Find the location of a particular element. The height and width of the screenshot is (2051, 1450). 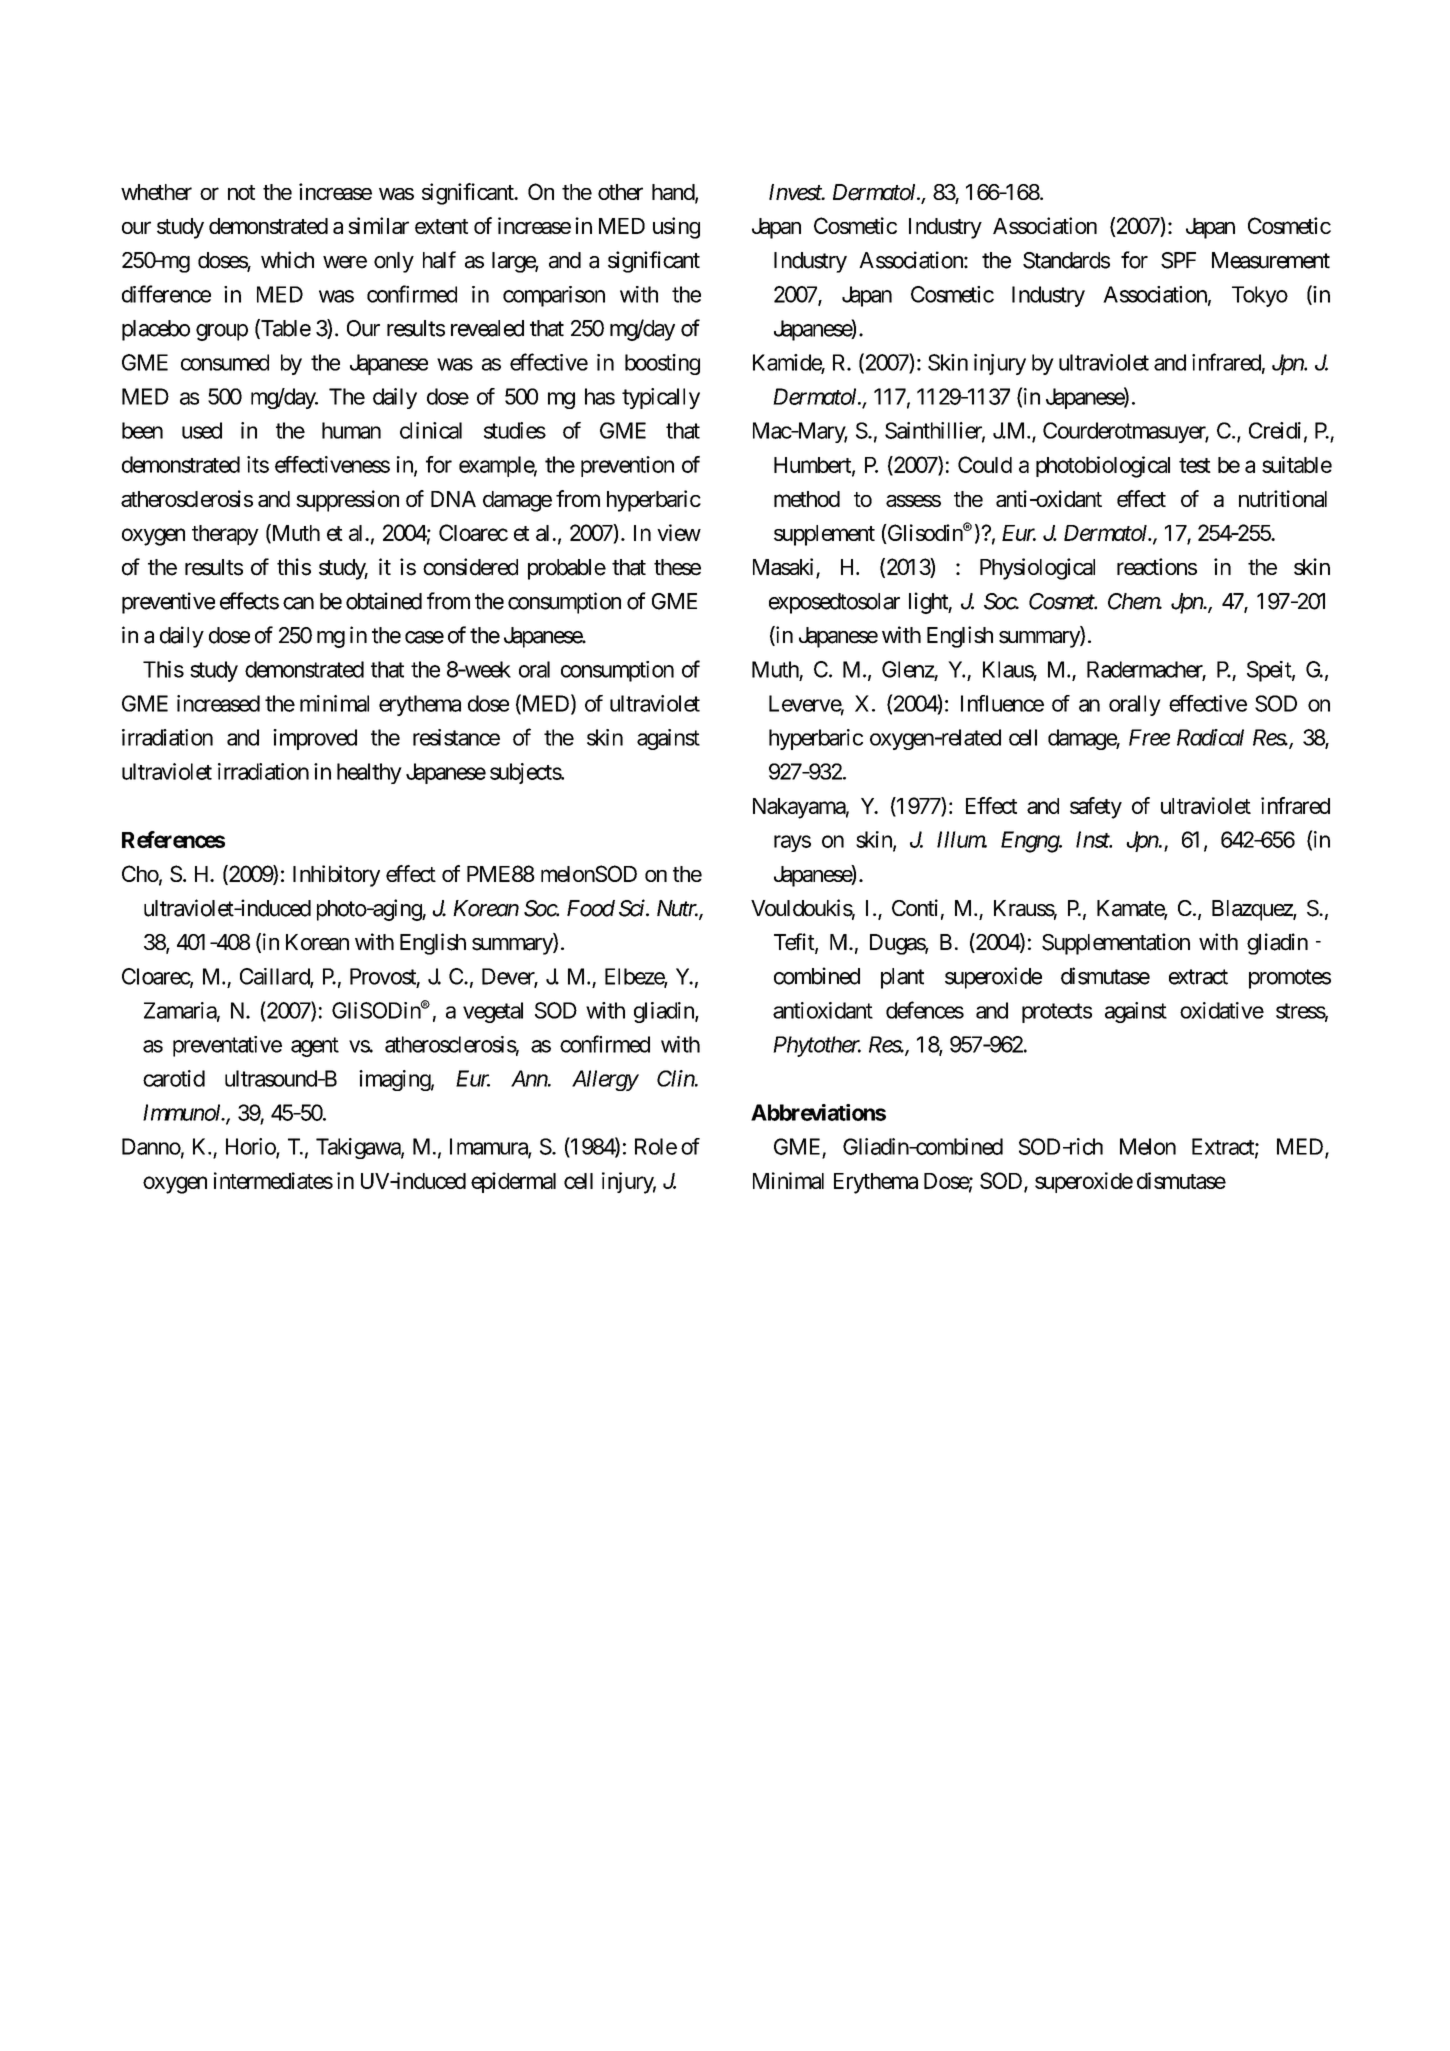

plant is located at coordinates (902, 978).
